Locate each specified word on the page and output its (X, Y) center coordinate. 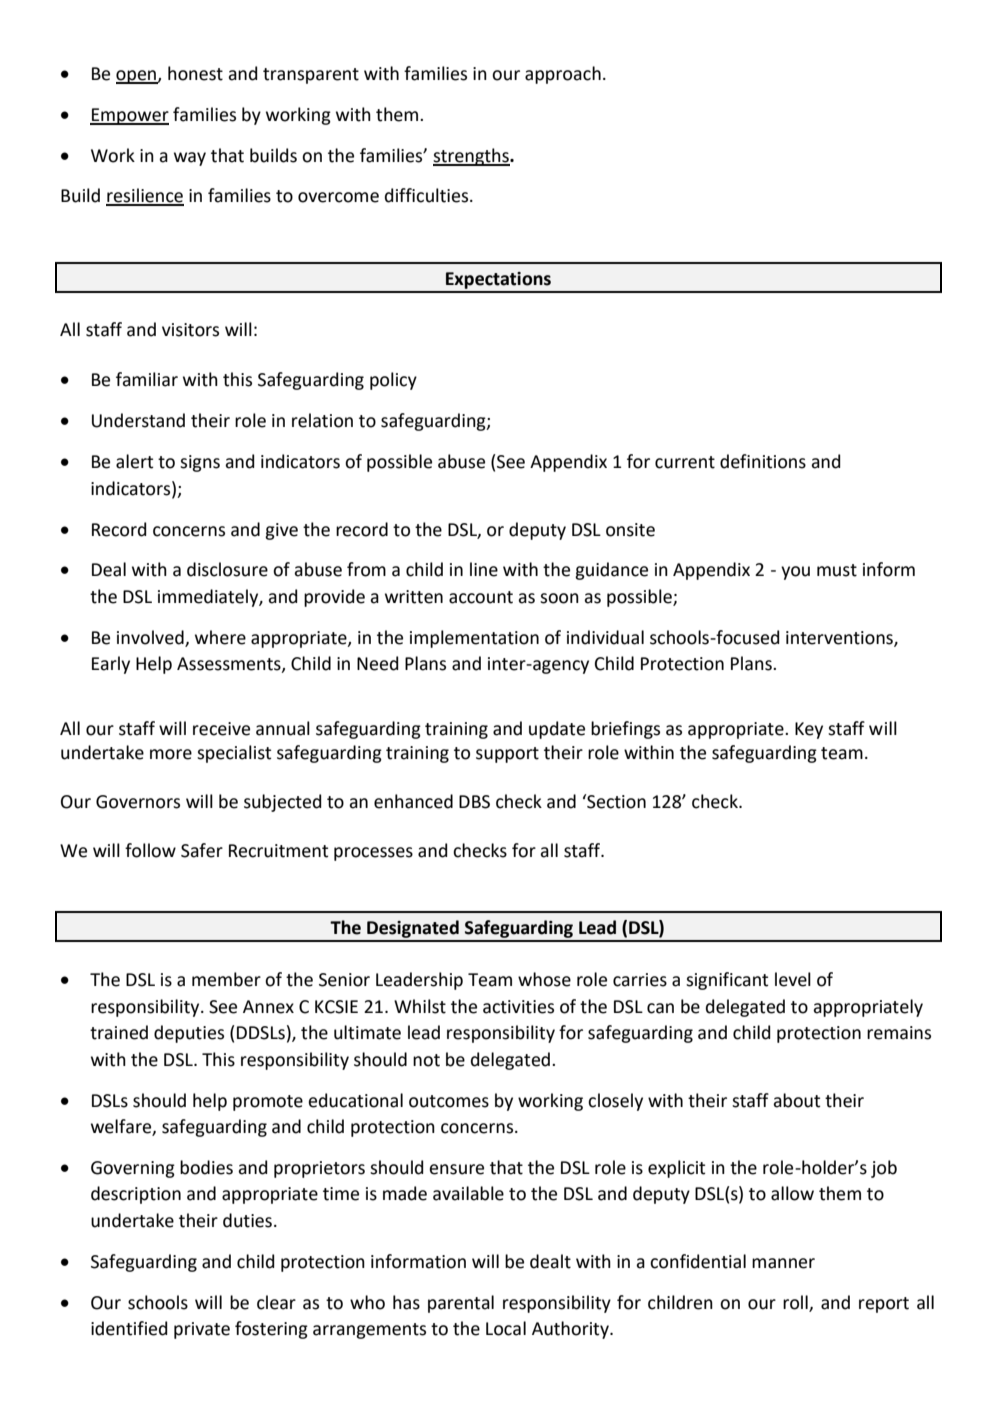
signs (200, 463)
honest (195, 73)
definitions (763, 461)
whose (544, 979)
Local (506, 1328)
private (202, 1330)
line (484, 569)
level (793, 979)
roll (796, 1303)
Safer (202, 850)
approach (563, 75)
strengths (472, 157)
